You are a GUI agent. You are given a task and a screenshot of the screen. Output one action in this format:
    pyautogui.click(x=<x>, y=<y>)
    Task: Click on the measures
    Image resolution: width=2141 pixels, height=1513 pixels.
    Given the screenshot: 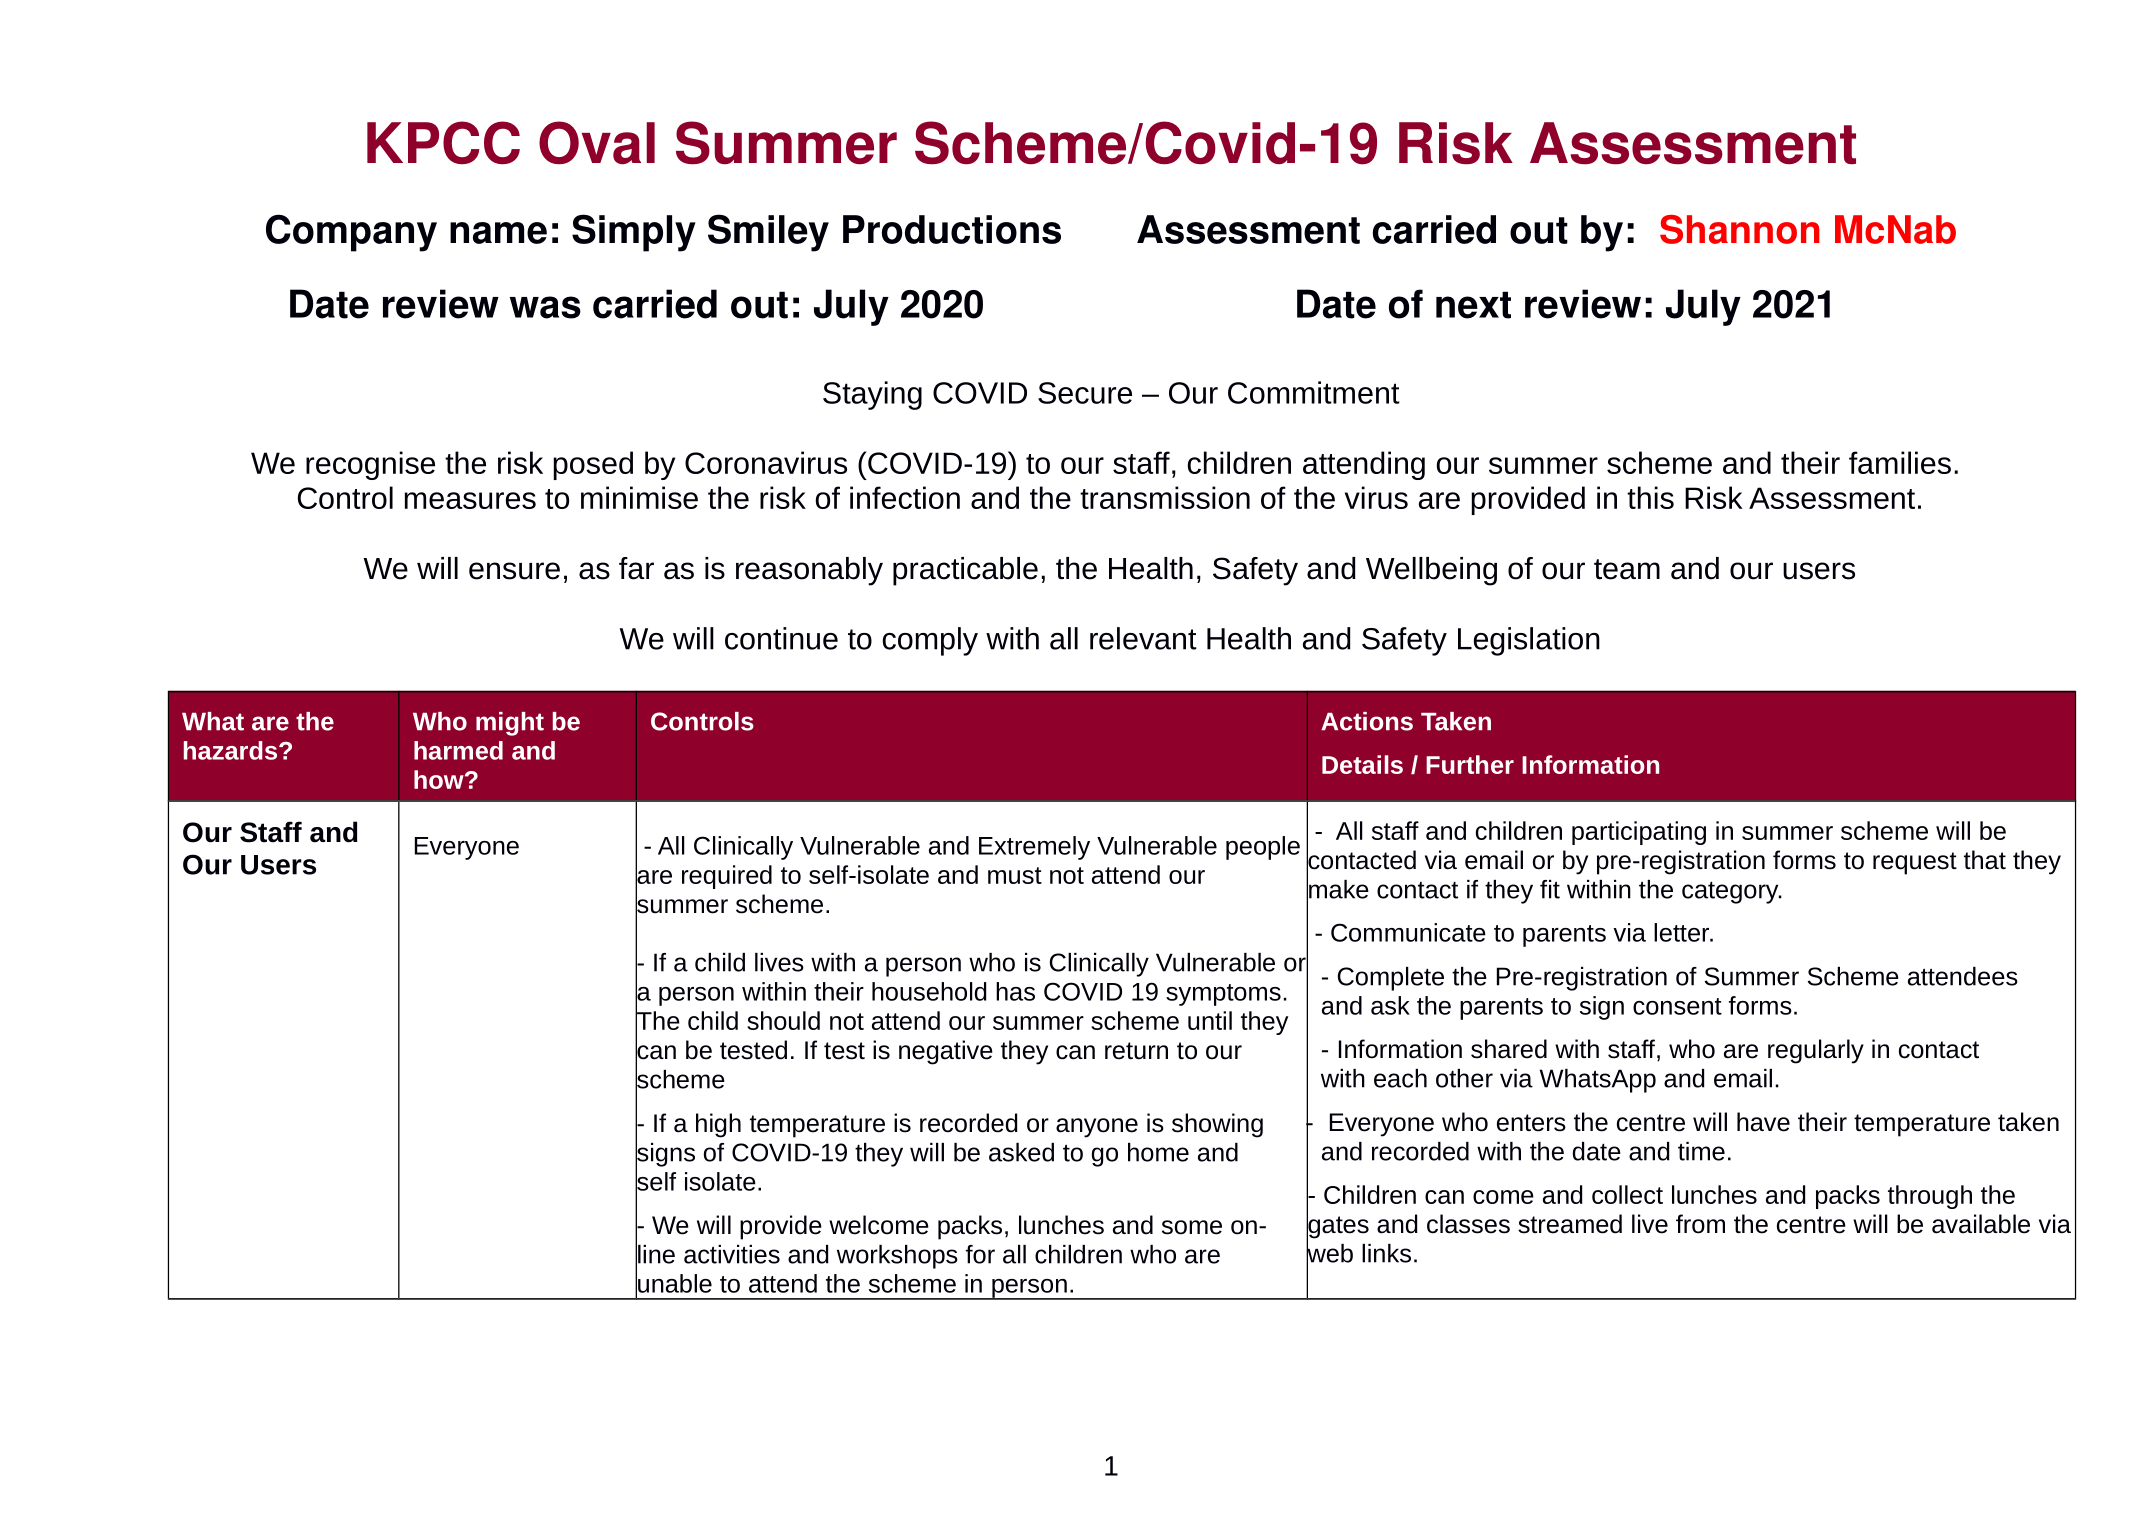 What is the action you would take?
    pyautogui.click(x=470, y=500)
